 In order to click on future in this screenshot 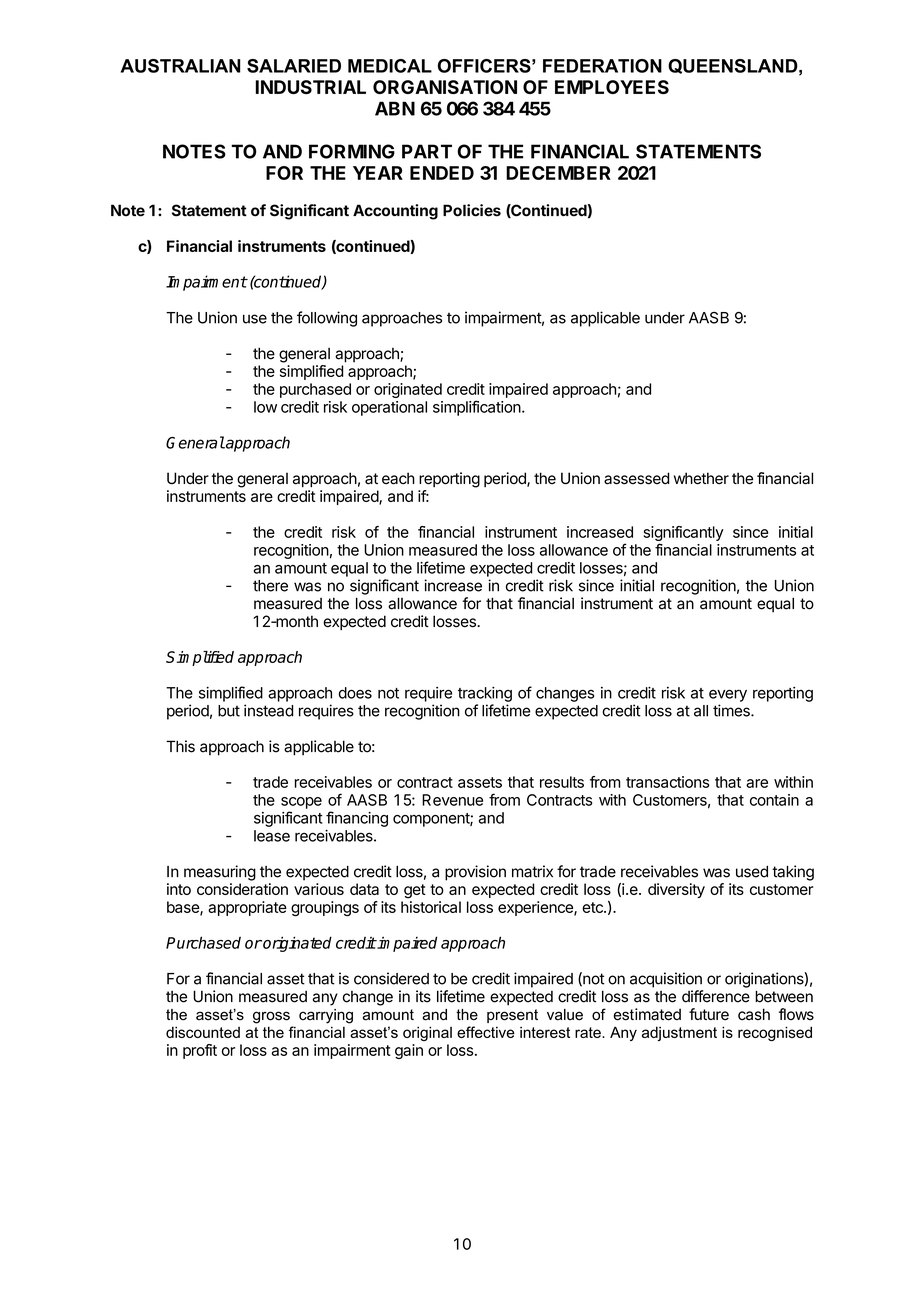, I will do `click(709, 1014)`.
